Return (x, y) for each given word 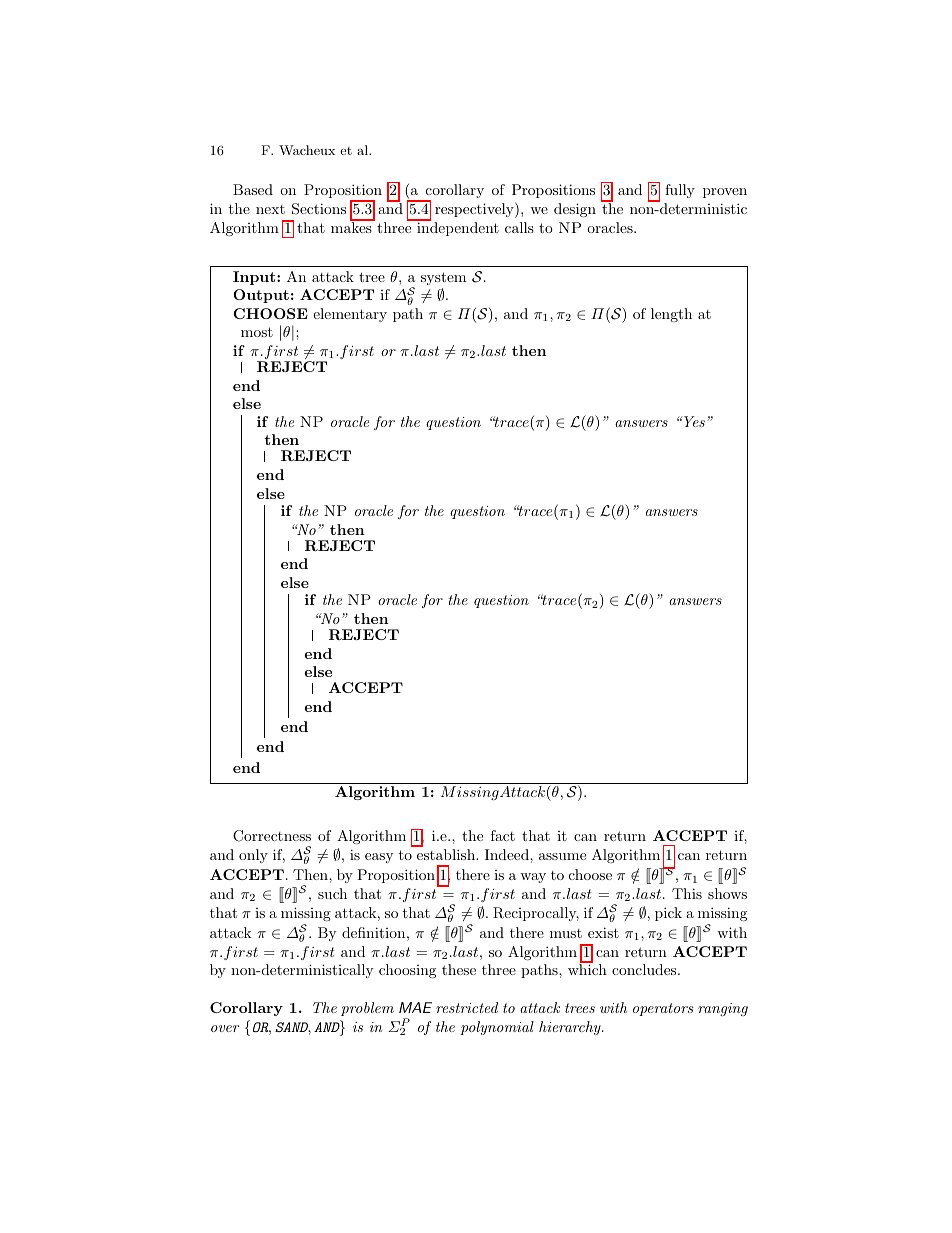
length (671, 315)
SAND (293, 1028)
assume (562, 856)
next (270, 209)
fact (503, 835)
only (253, 856)
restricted (467, 1007)
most (257, 332)
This (687, 893)
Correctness (272, 836)
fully (680, 191)
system (443, 278)
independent (457, 228)
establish (447, 854)
